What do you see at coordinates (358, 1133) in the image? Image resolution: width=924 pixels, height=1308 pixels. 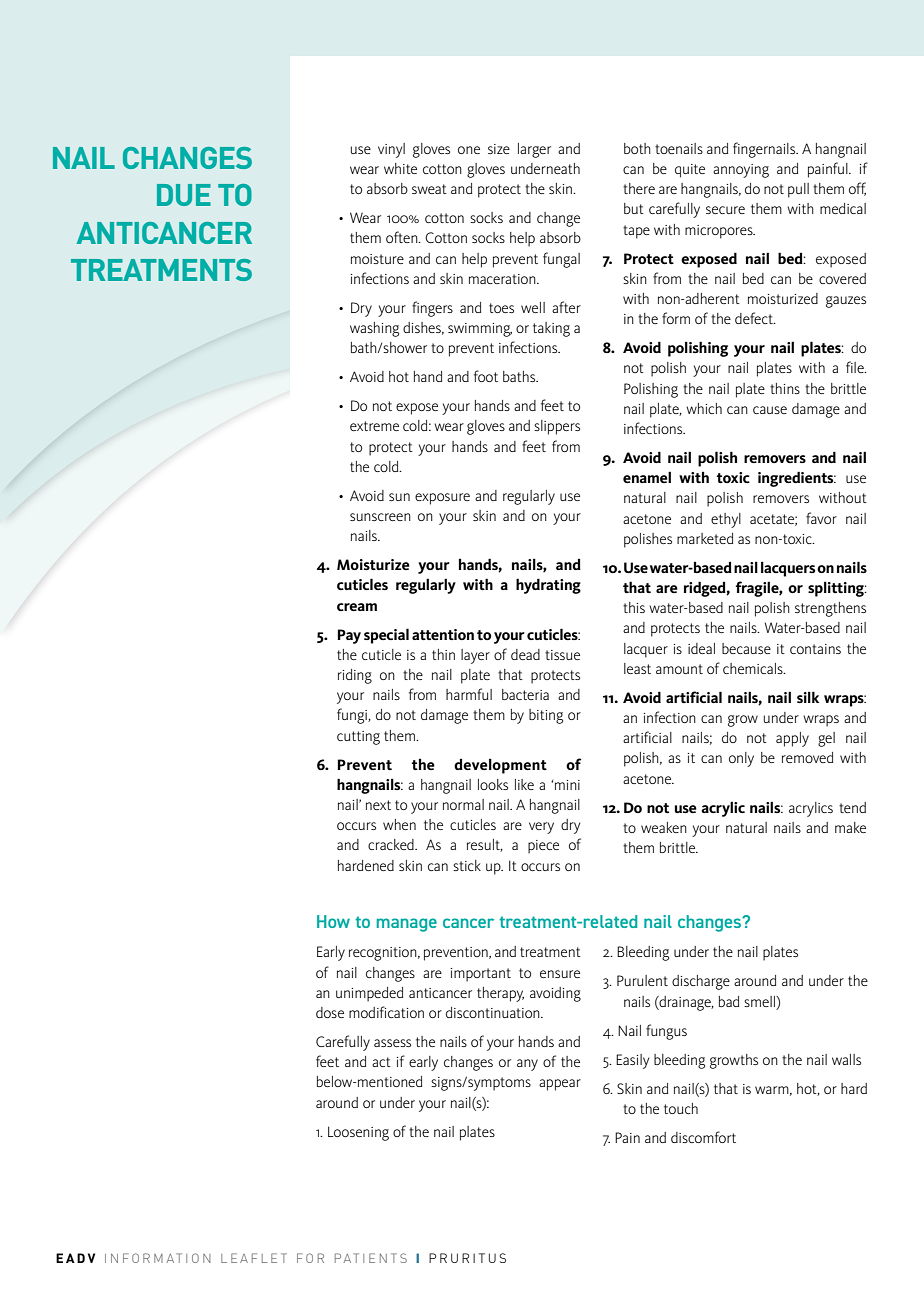 I see `Loosening` at bounding box center [358, 1133].
